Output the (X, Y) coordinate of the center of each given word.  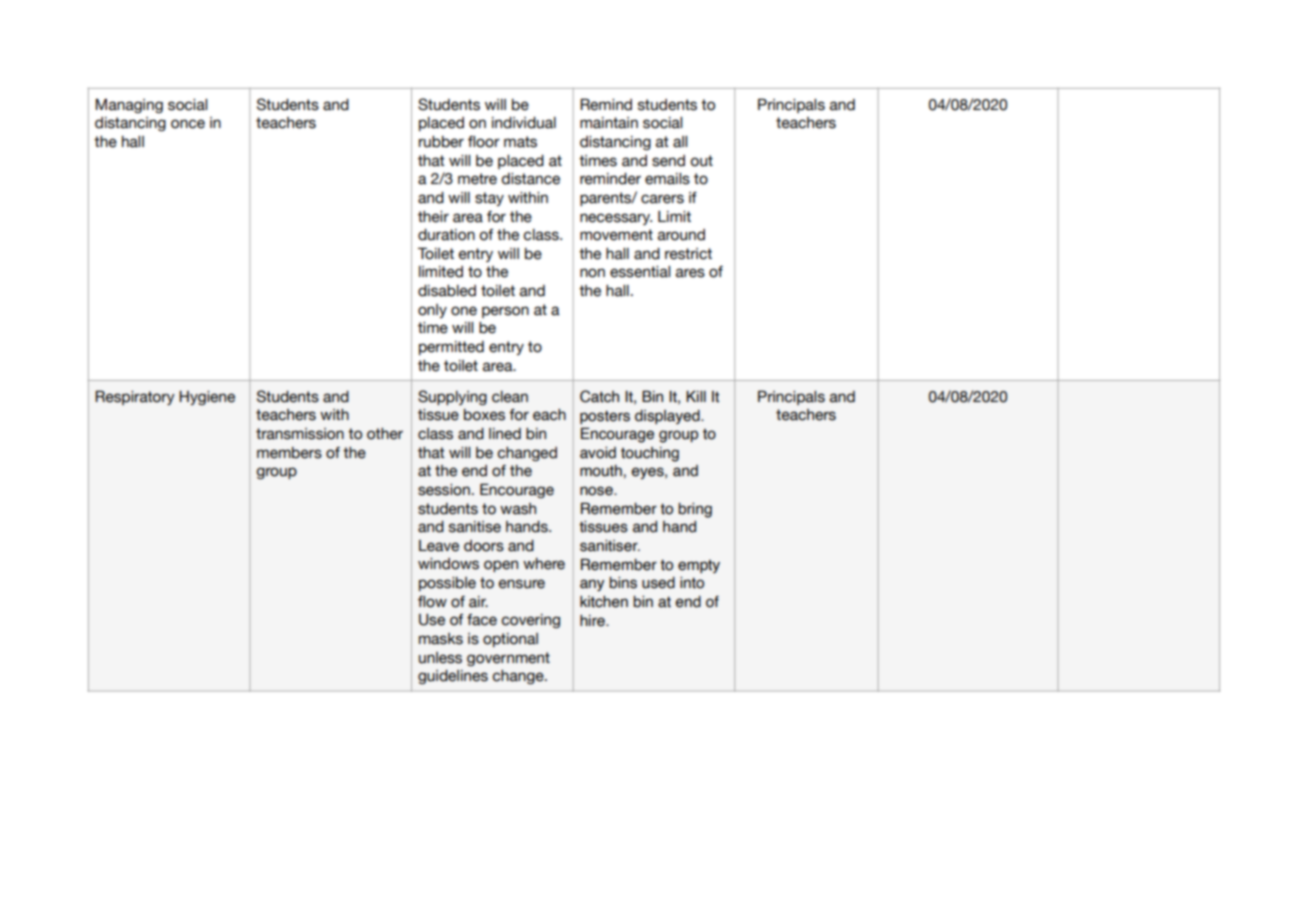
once (188, 124)
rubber (441, 142)
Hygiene (207, 398)
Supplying (452, 397)
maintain (609, 123)
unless (440, 658)
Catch (599, 396)
